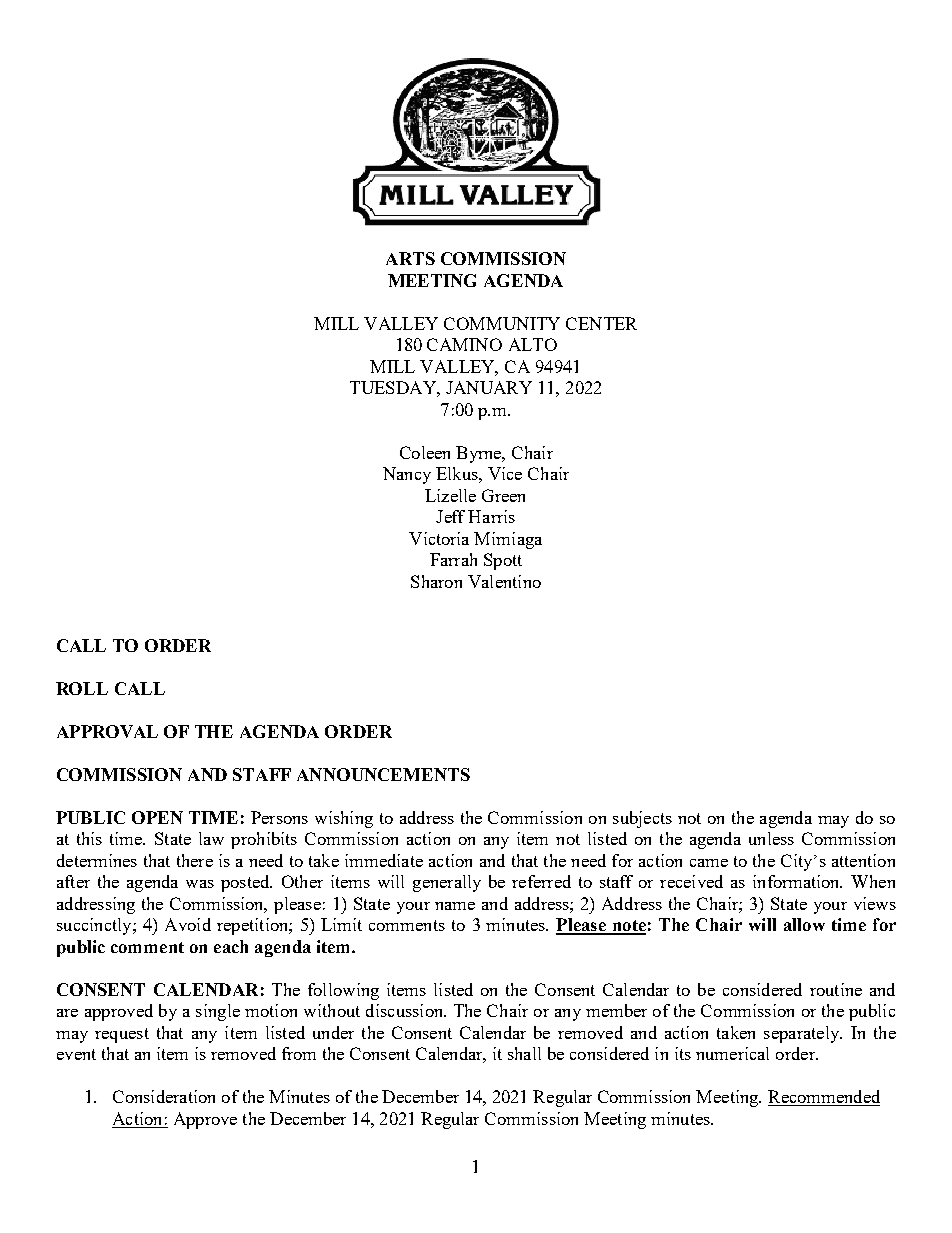  I want to click on unless, so click(771, 838).
